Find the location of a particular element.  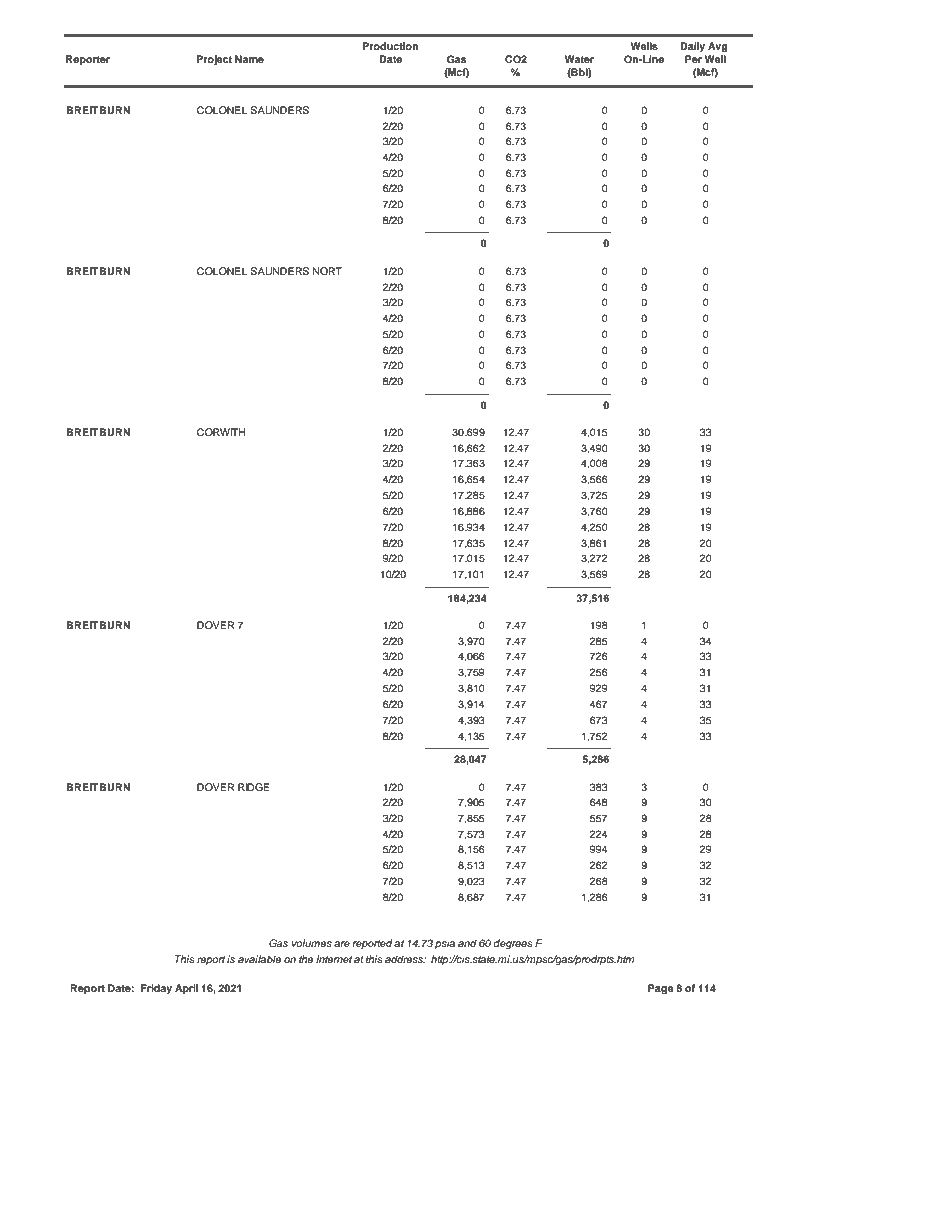

volumes is located at coordinates (312, 943).
